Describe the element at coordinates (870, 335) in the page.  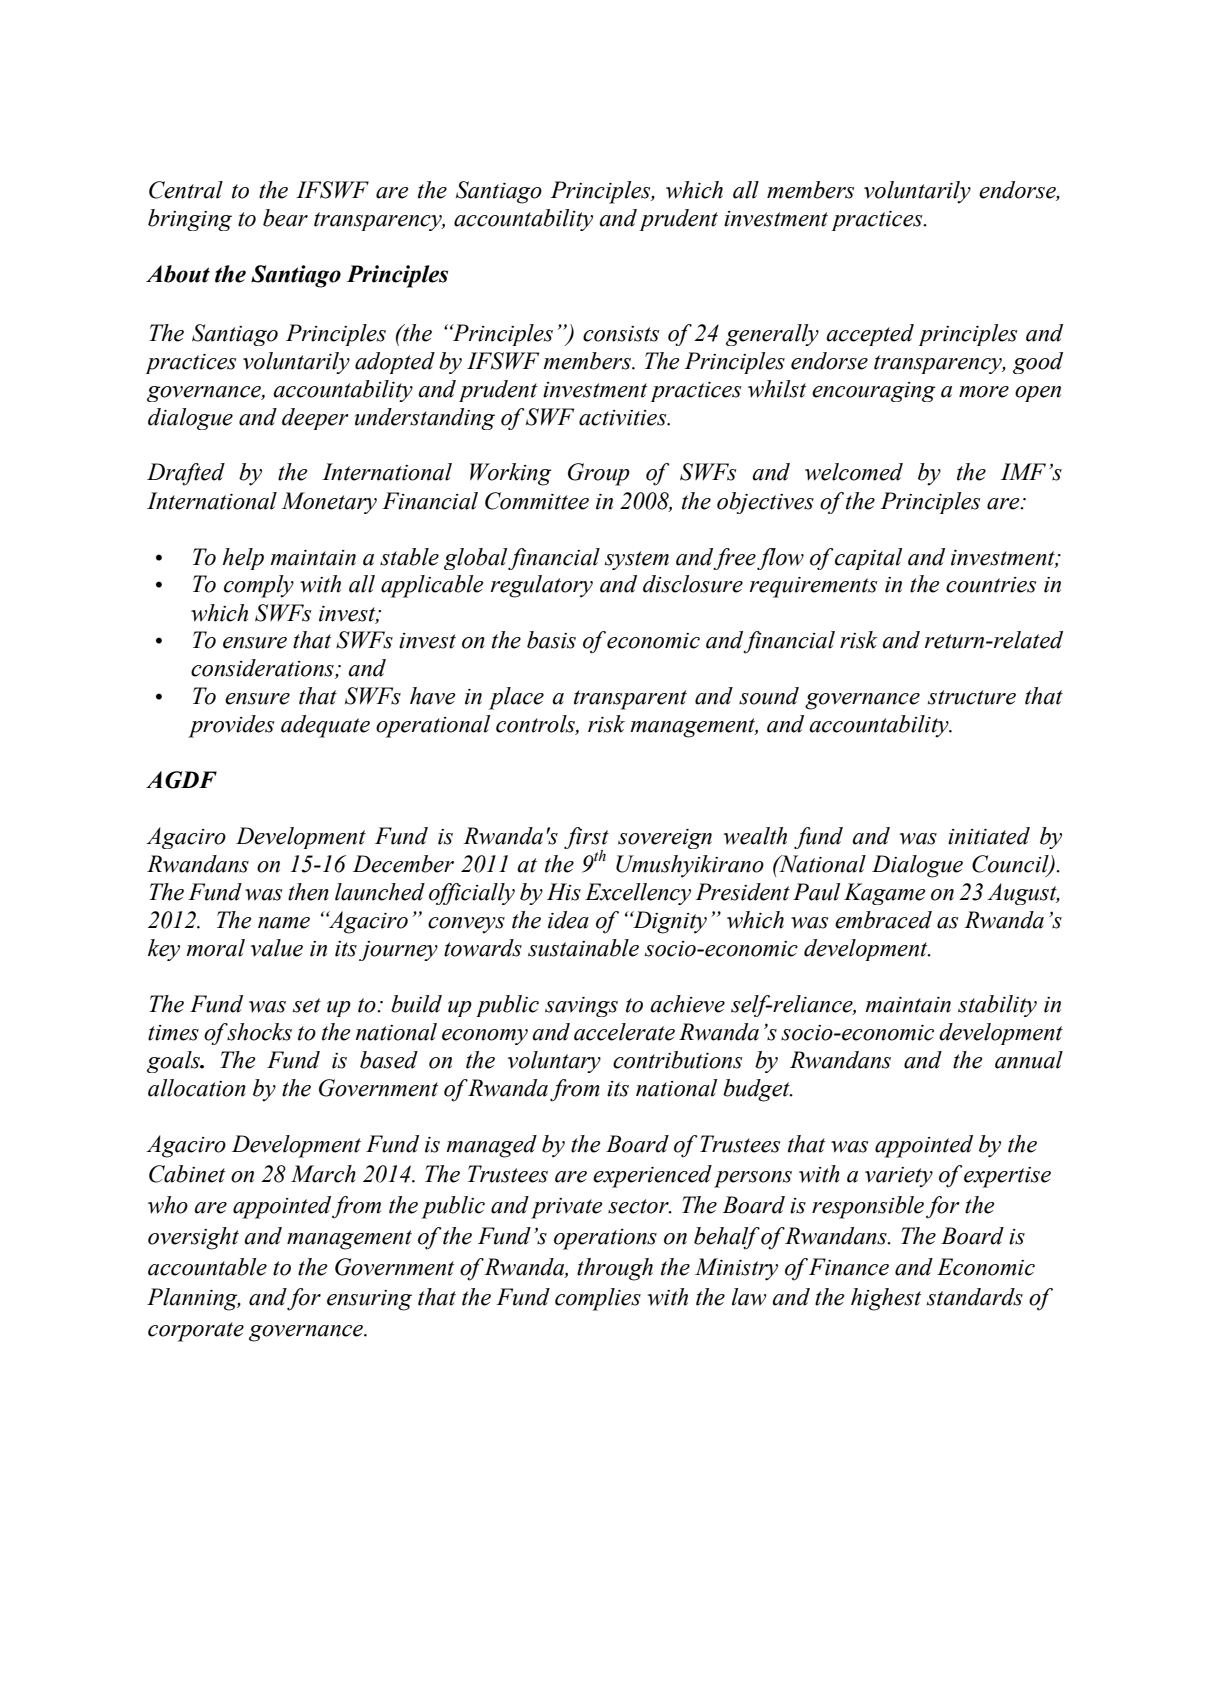
I see `accepted` at that location.
